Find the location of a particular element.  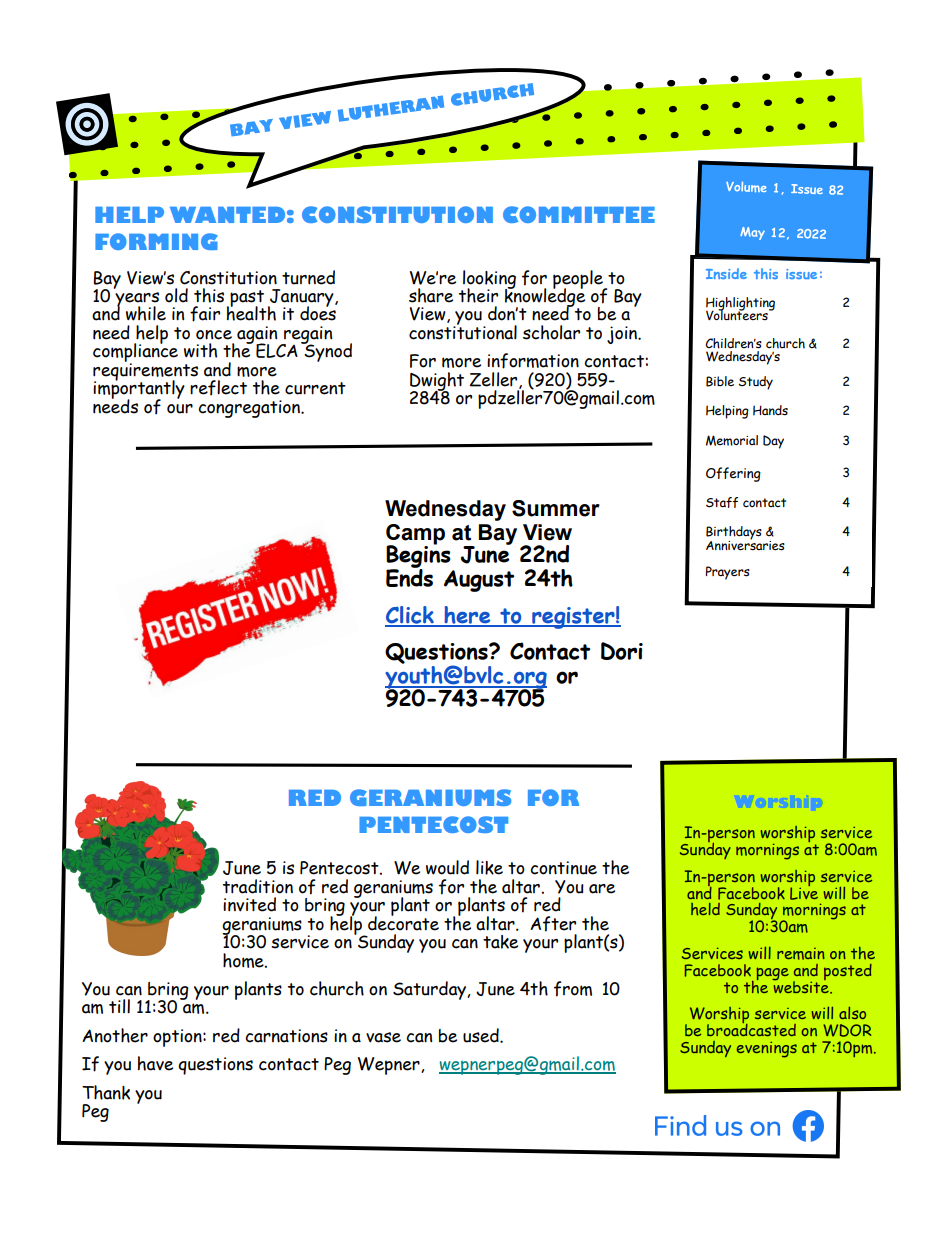

looking is located at coordinates (488, 280).
